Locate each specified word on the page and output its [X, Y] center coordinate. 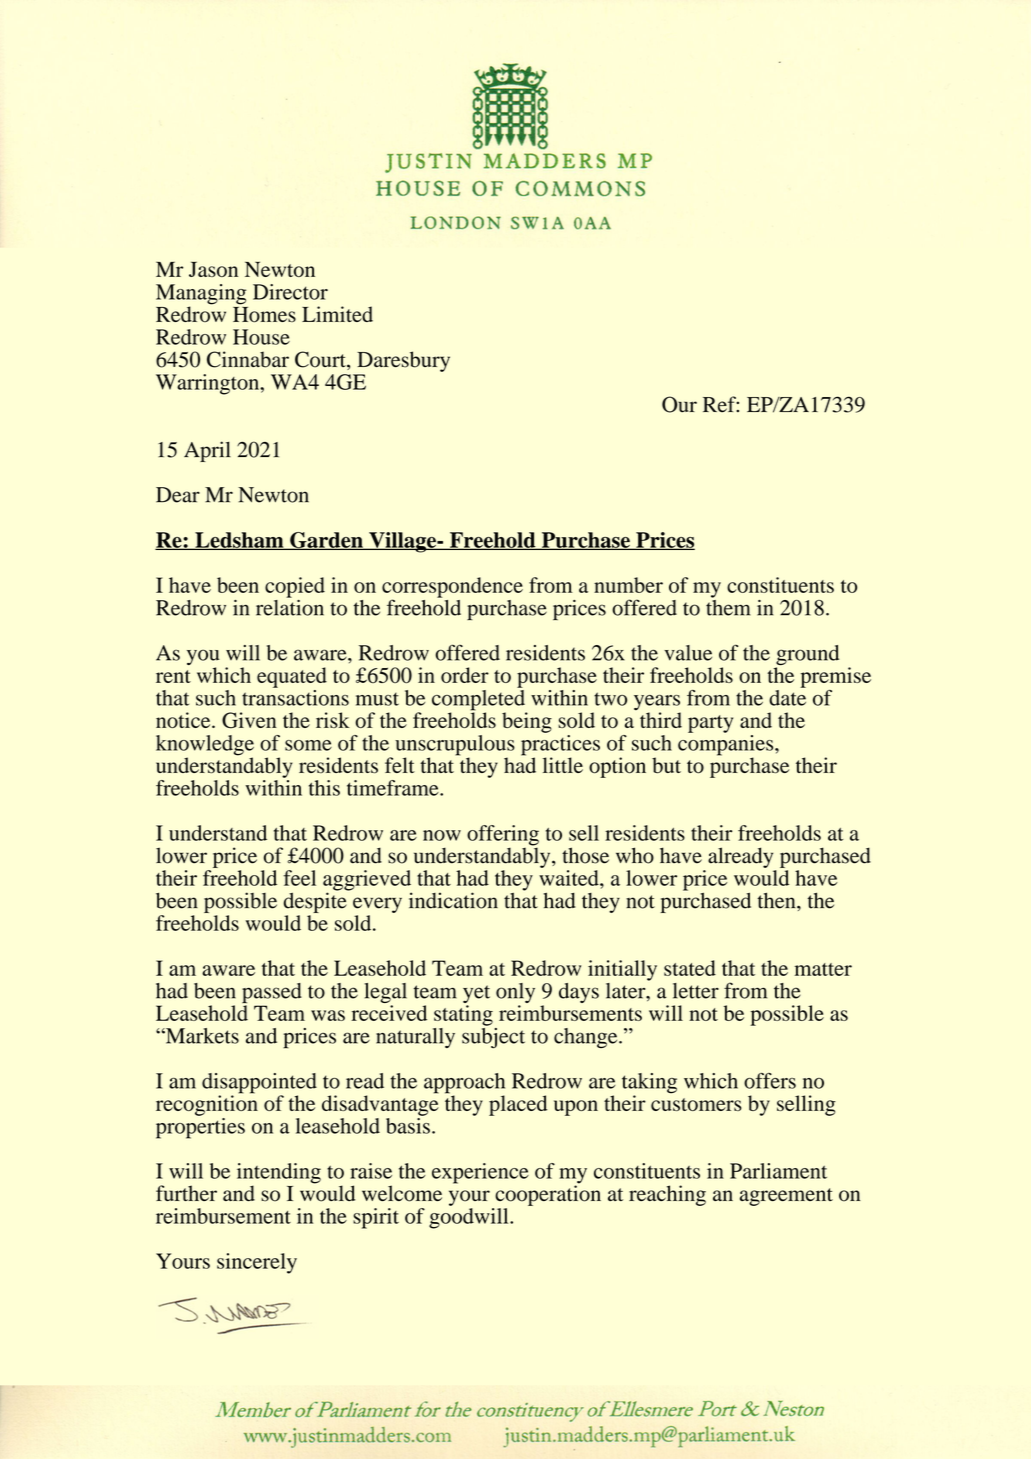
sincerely [257, 1263]
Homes [264, 315]
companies [727, 745]
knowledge [205, 746]
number [628, 585]
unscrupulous [455, 746]
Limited [337, 314]
